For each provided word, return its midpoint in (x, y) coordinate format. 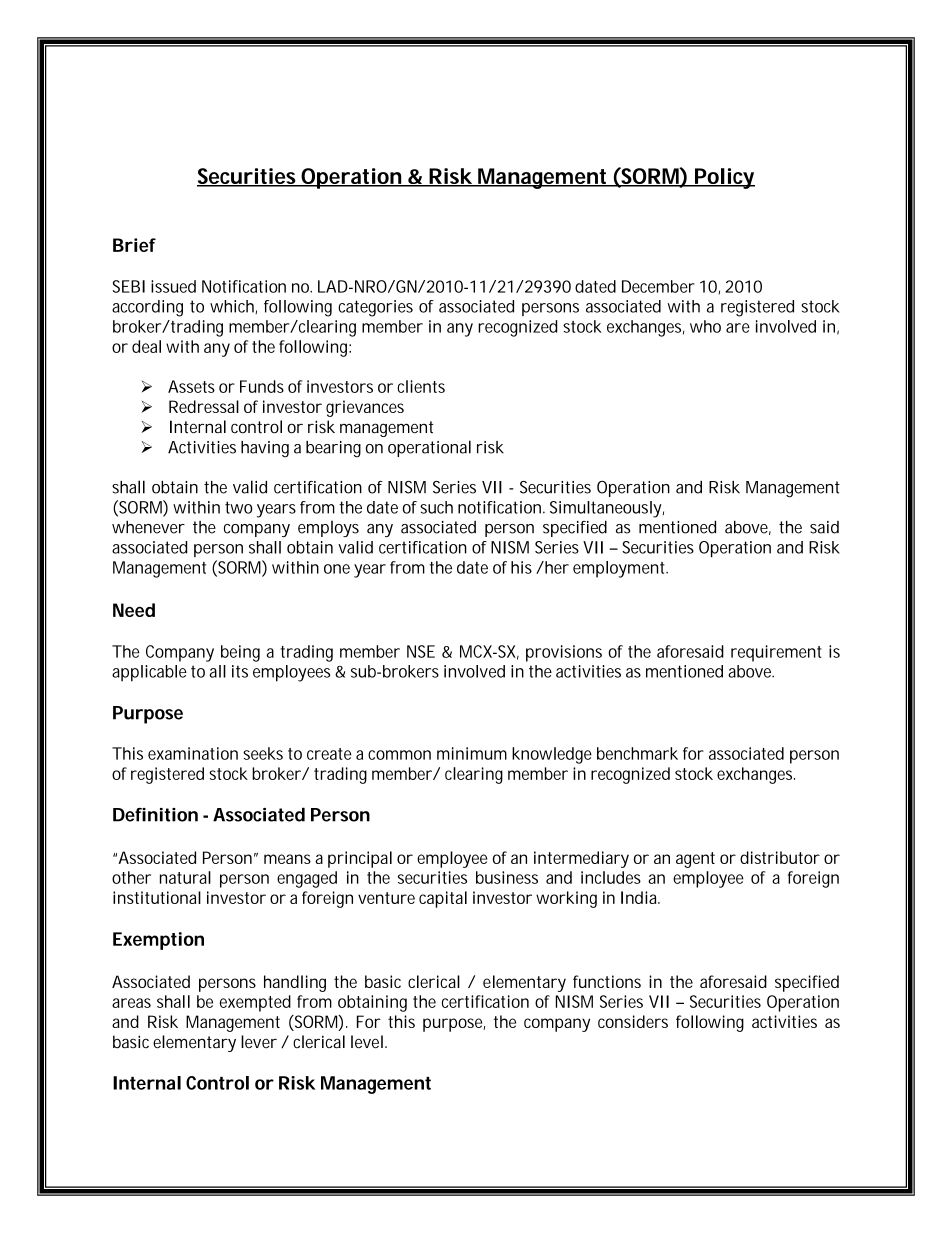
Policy (724, 178)
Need (134, 610)
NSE (421, 651)
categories (375, 308)
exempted (255, 1003)
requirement (776, 653)
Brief (134, 245)
